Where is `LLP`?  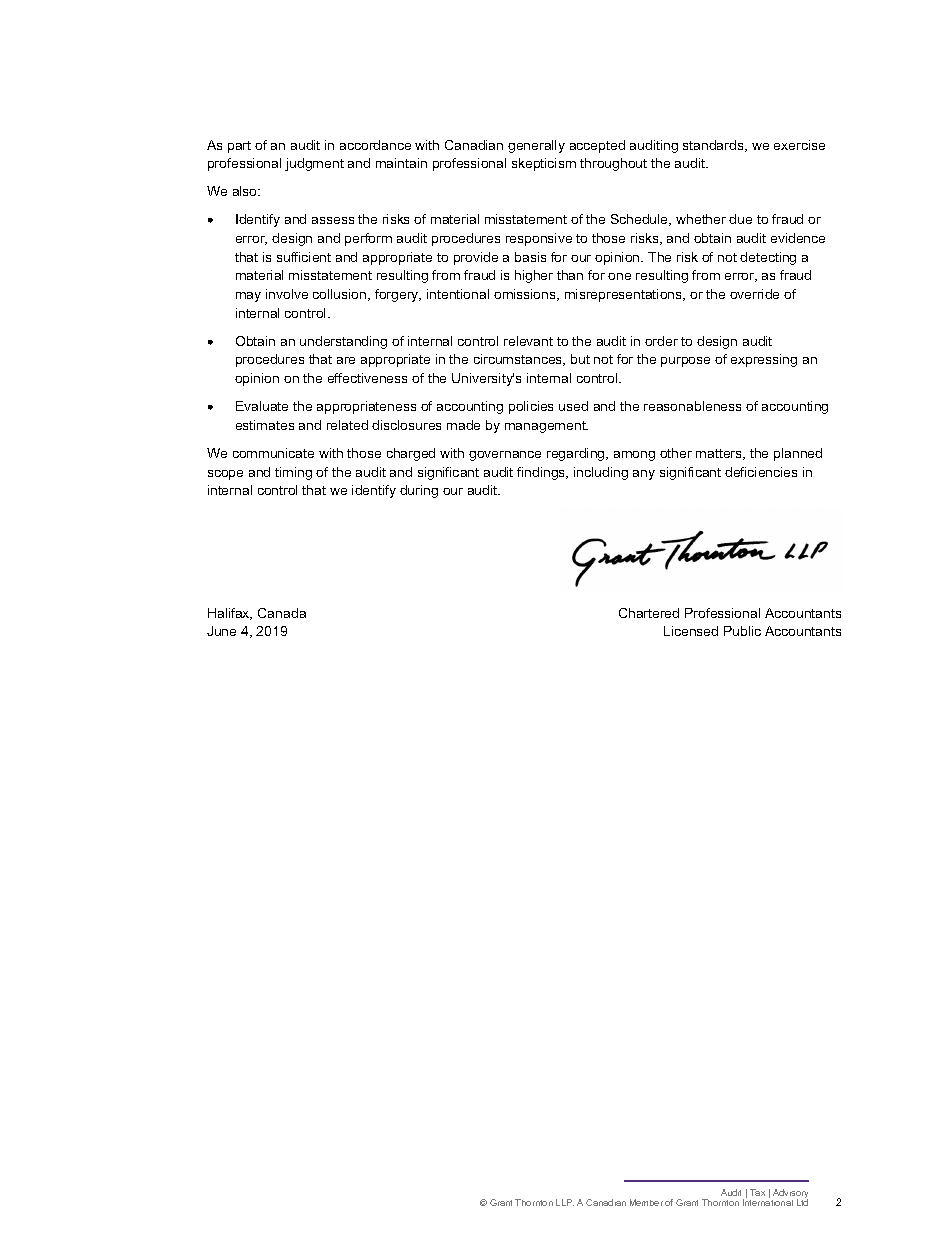
LLP is located at coordinates (565, 1202).
